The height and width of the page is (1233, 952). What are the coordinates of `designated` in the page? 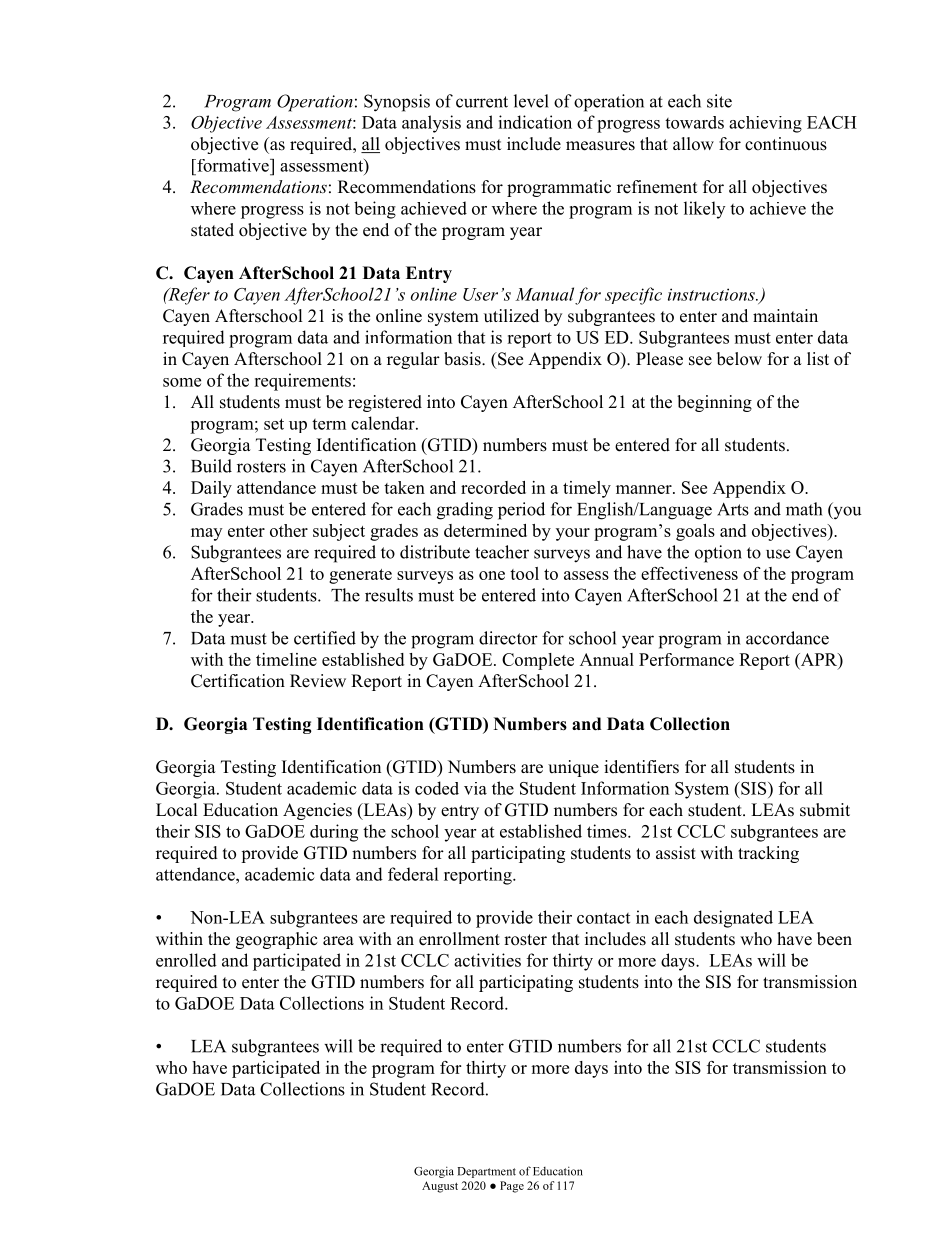 It's located at (733, 919).
